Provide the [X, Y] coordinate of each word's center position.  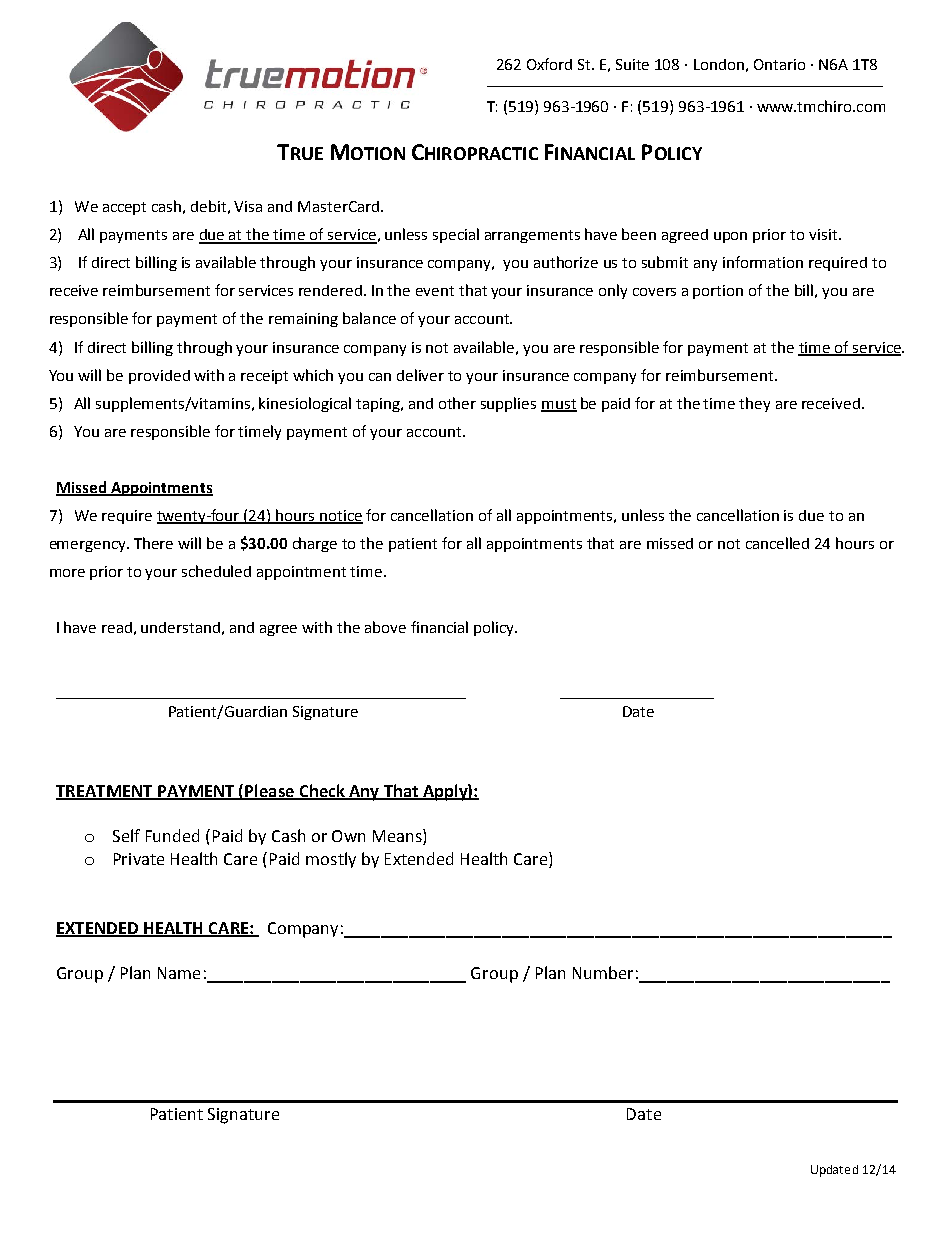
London [719, 64]
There [153, 543]
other [457, 403]
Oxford [549, 64]
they [754, 404]
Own [348, 836]
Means [398, 837]
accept [124, 208]
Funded [172, 835]
